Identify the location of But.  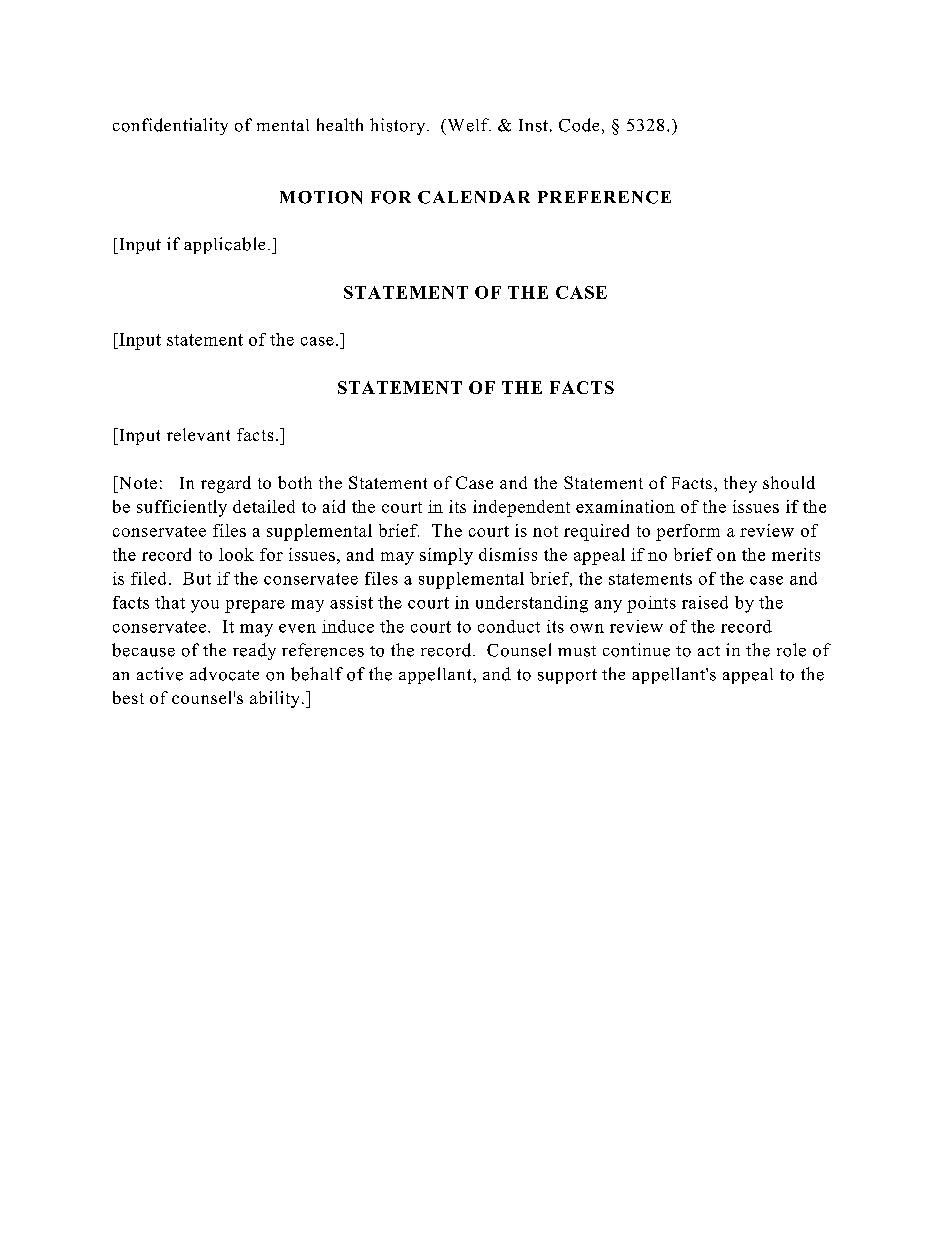
(197, 578).
